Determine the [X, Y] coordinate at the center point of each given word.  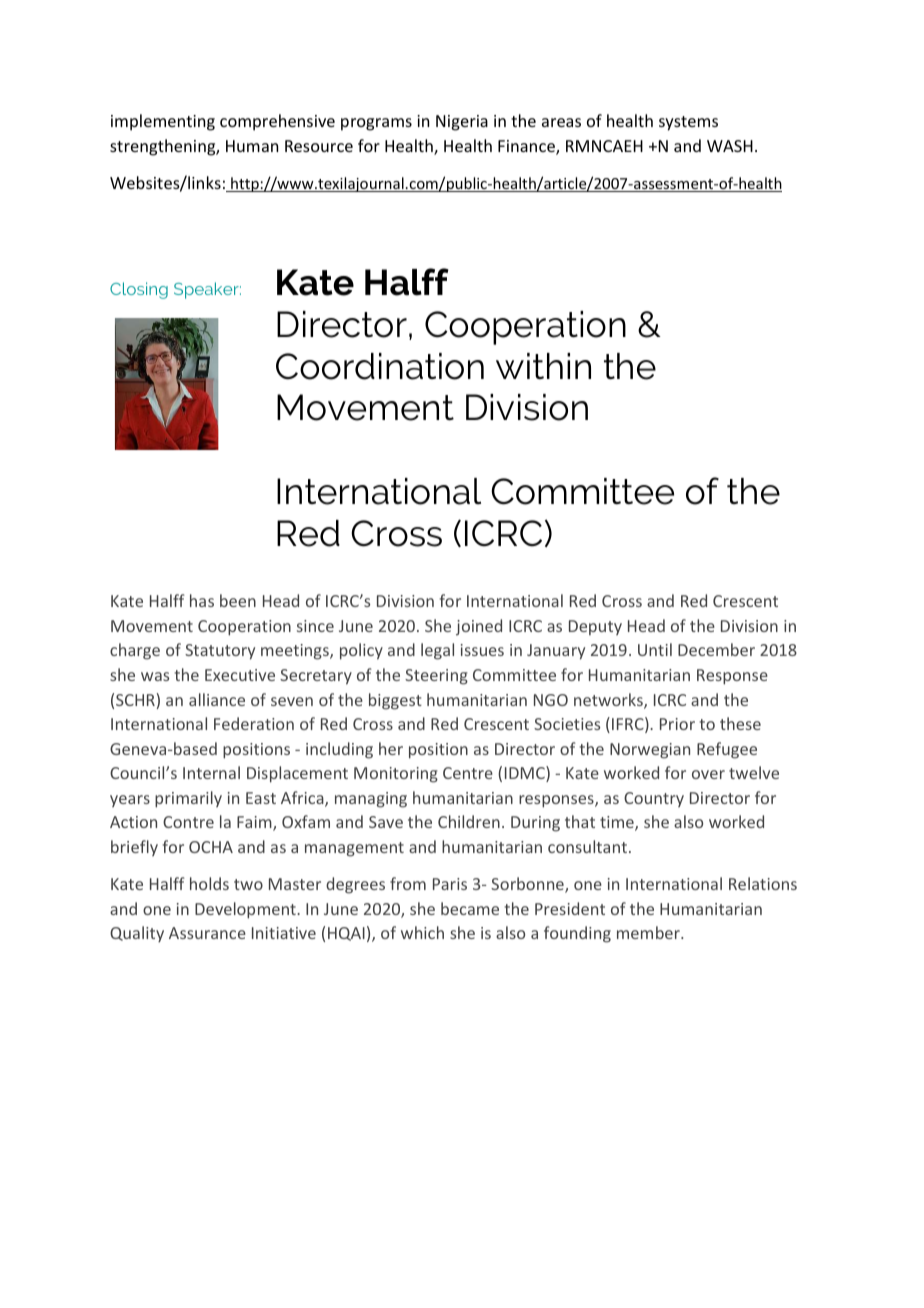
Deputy [595, 627]
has [202, 600]
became [470, 908]
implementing [163, 122]
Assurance [207, 933]
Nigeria [462, 123]
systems [688, 123]
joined [479, 627]
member [649, 932]
